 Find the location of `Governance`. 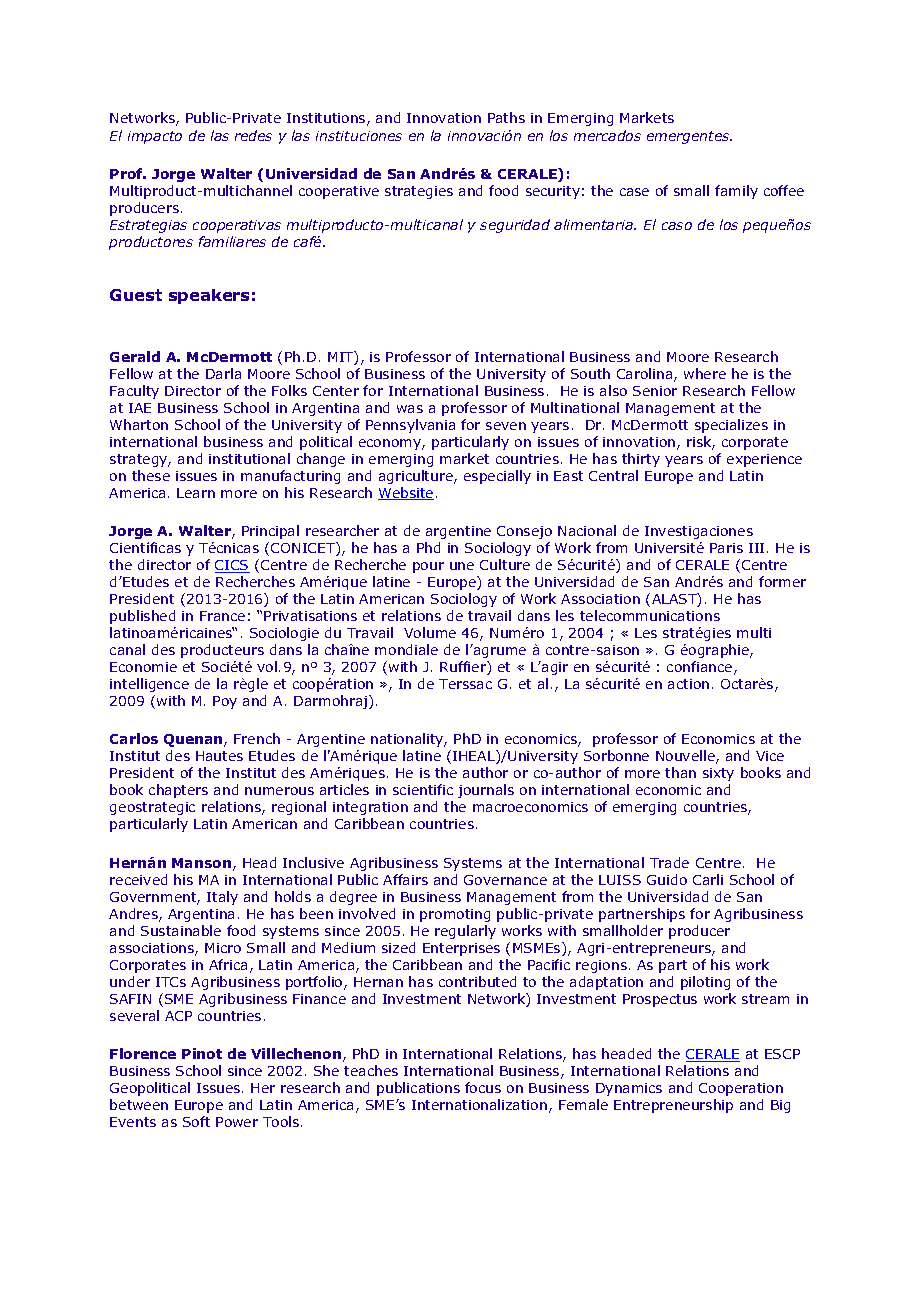

Governance is located at coordinates (505, 880).
